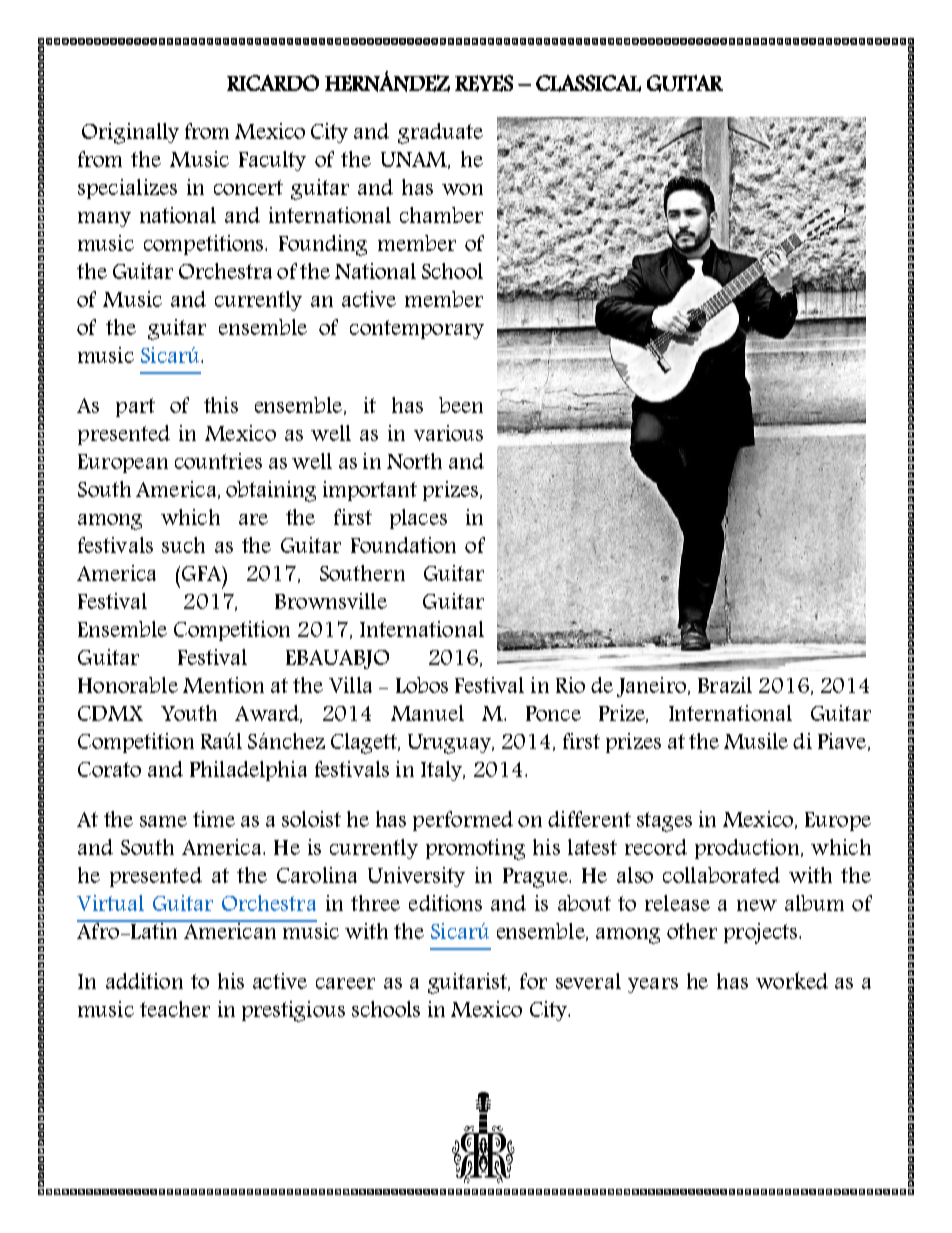 The image size is (952, 1233). I want to click on career, so click(345, 983).
